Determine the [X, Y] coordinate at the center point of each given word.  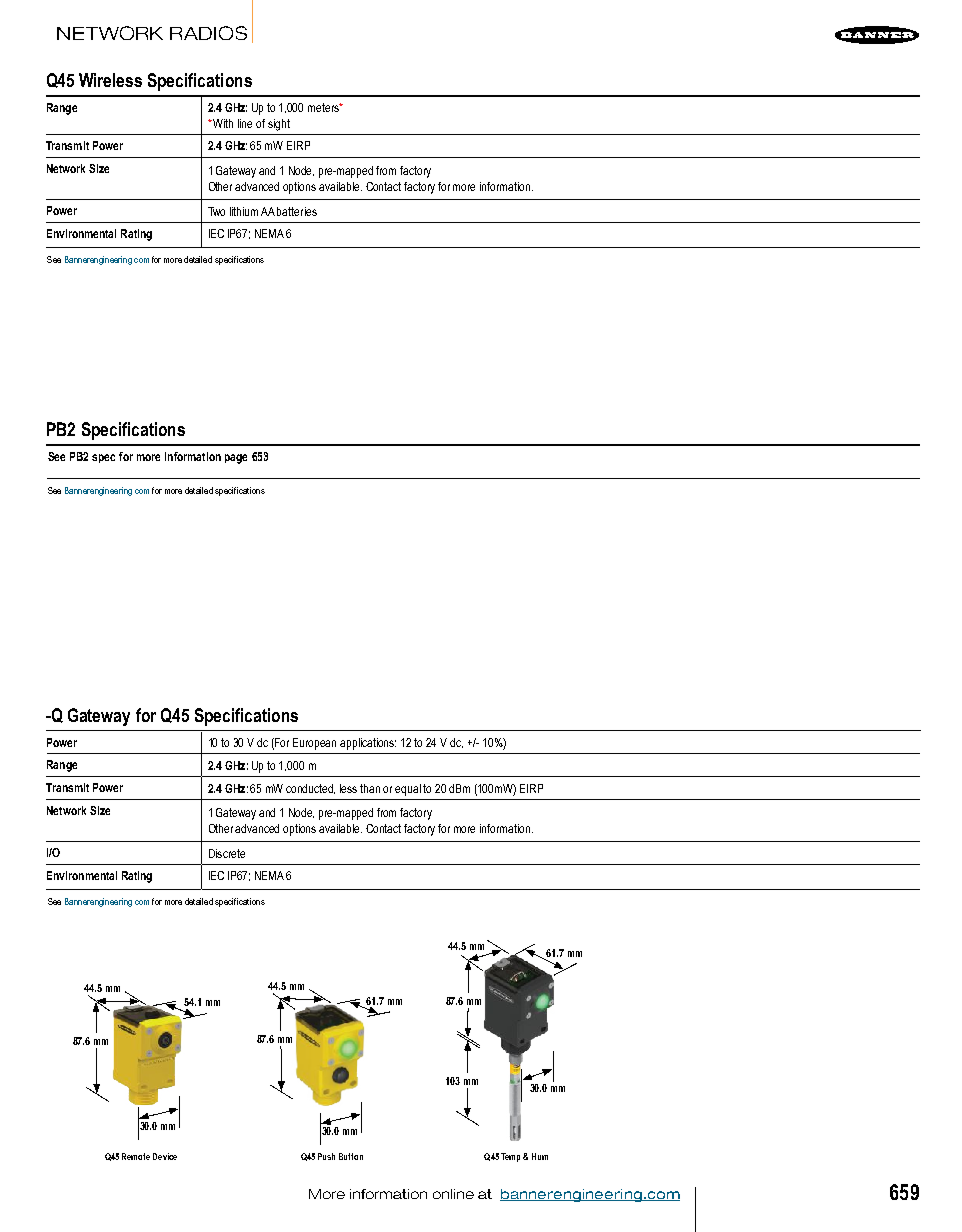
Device [165, 1156]
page [236, 459]
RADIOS [208, 33]
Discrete [227, 853]
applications [368, 744]
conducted [310, 789]
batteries [297, 211]
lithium [244, 211]
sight [279, 125]
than [370, 788]
